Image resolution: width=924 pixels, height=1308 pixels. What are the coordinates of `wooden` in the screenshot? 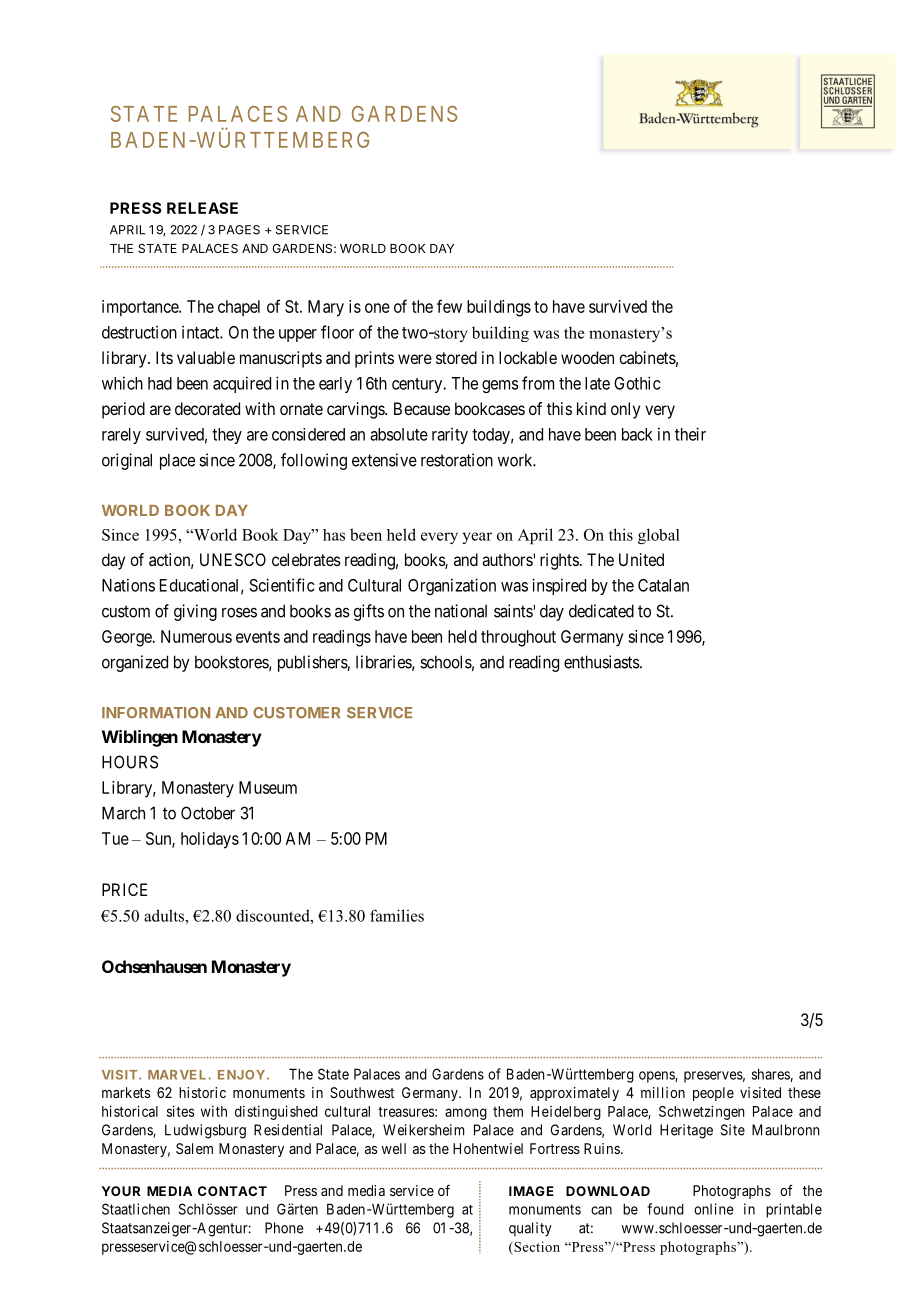 It's located at (587, 357).
